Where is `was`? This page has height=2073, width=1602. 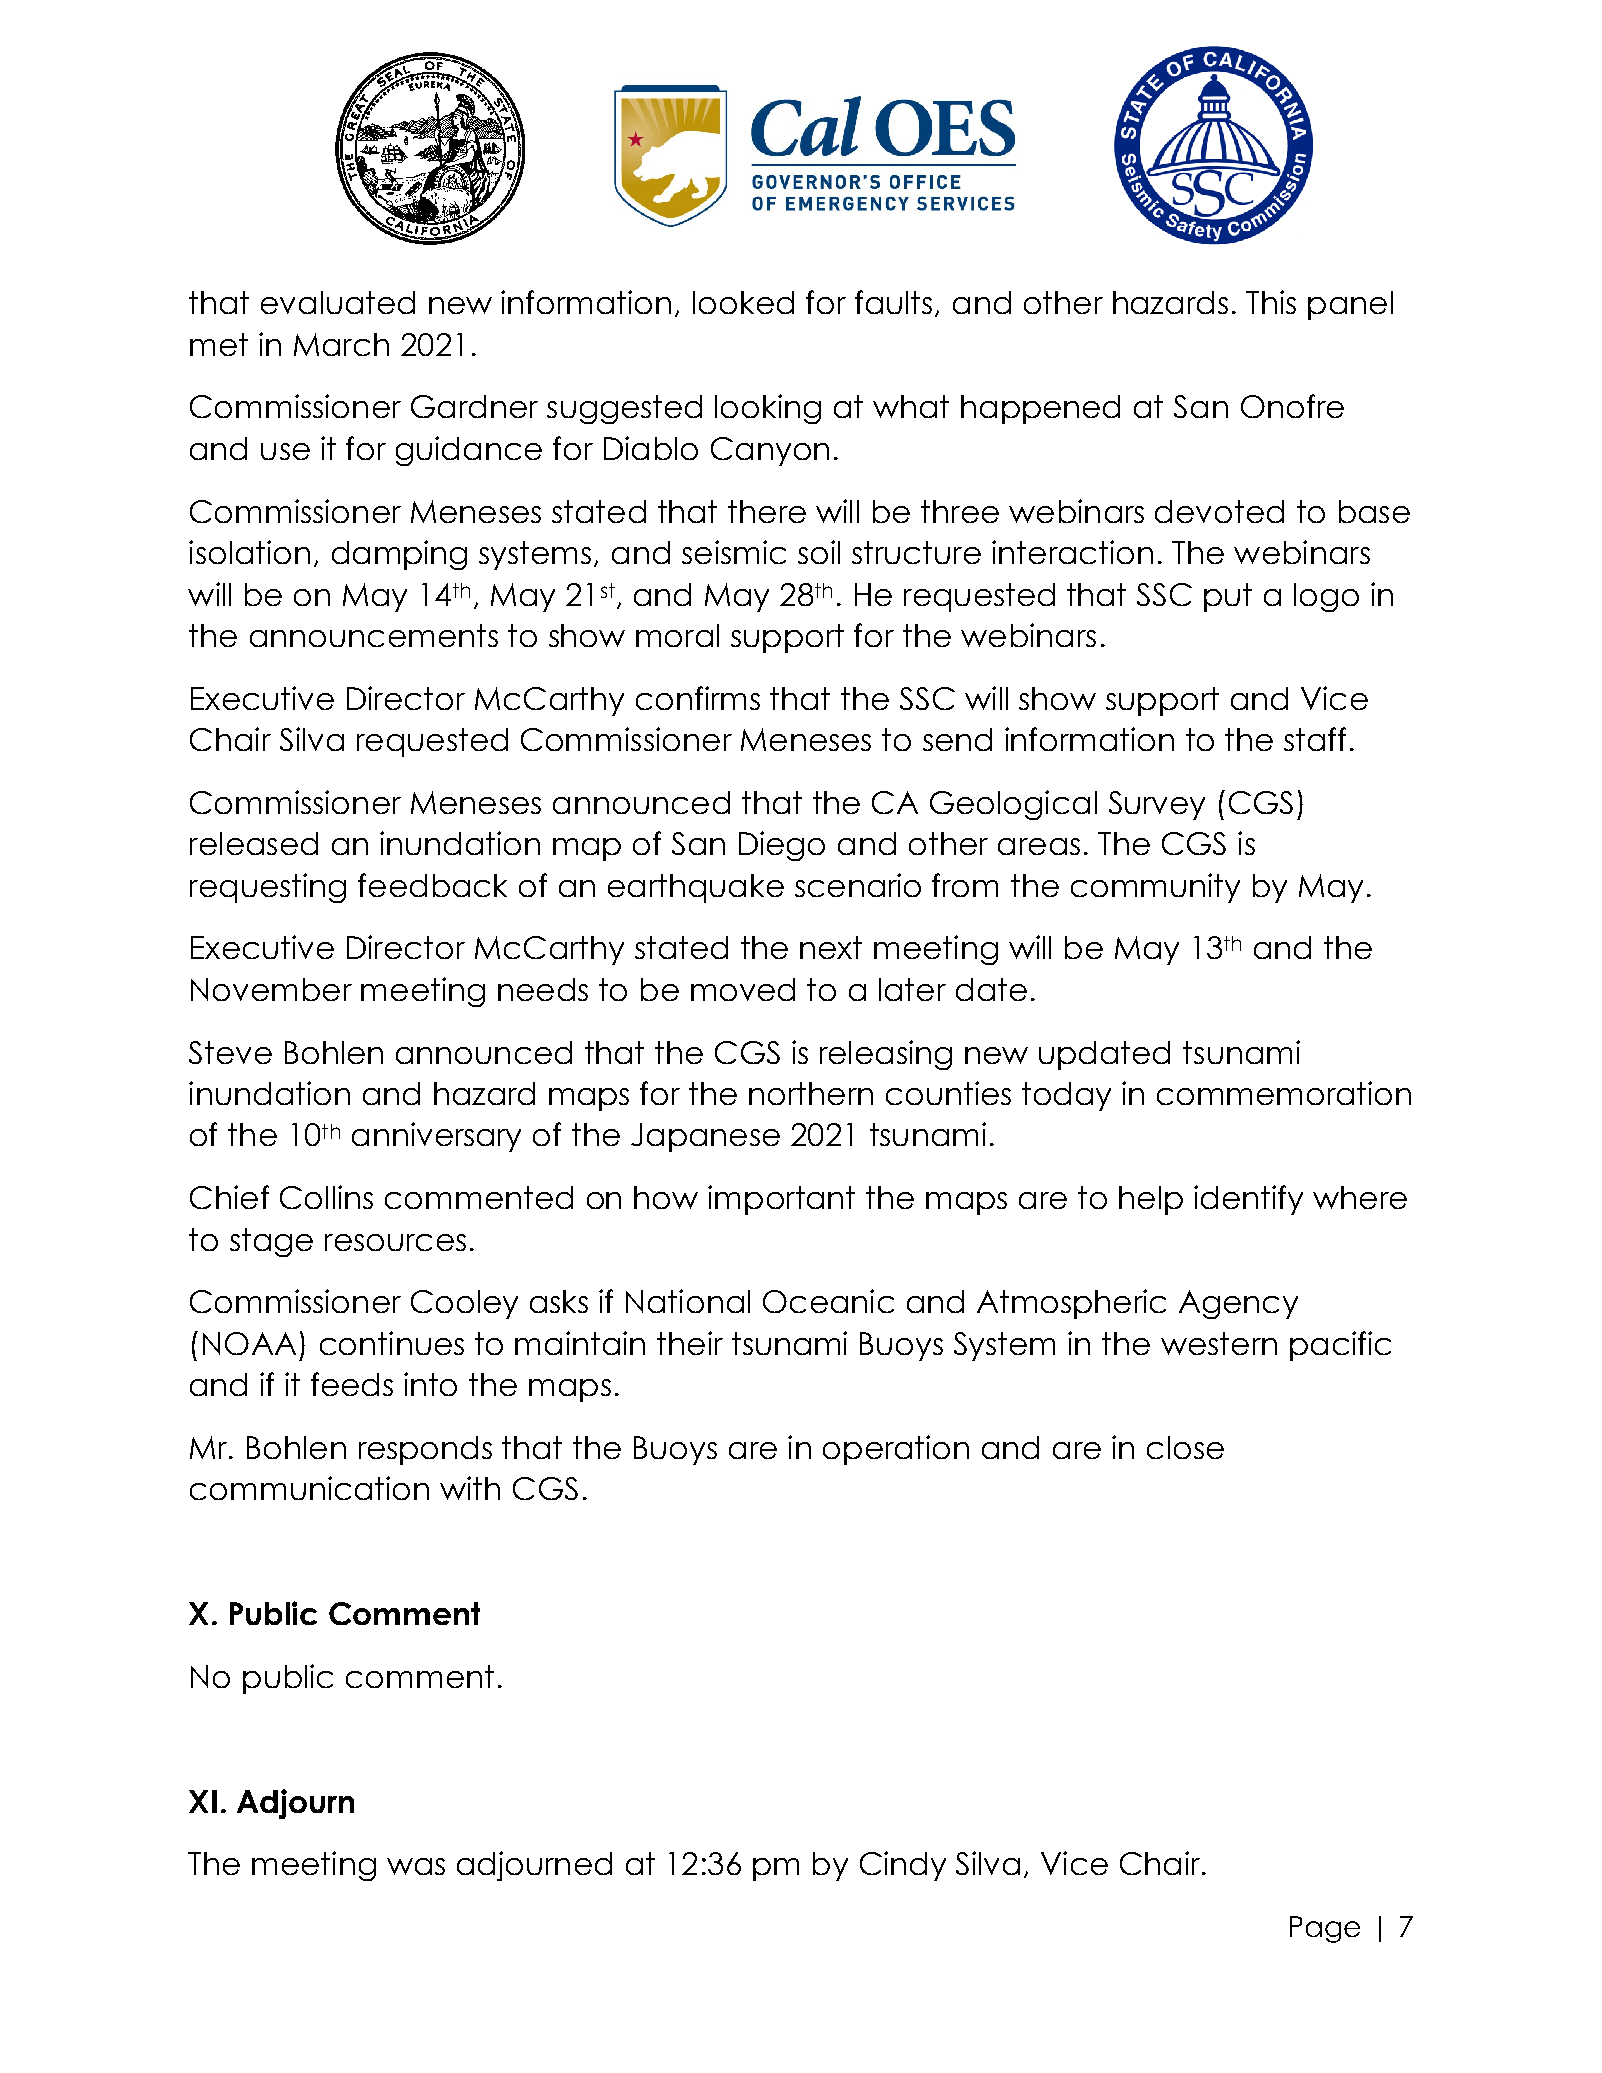 was is located at coordinates (416, 1866).
